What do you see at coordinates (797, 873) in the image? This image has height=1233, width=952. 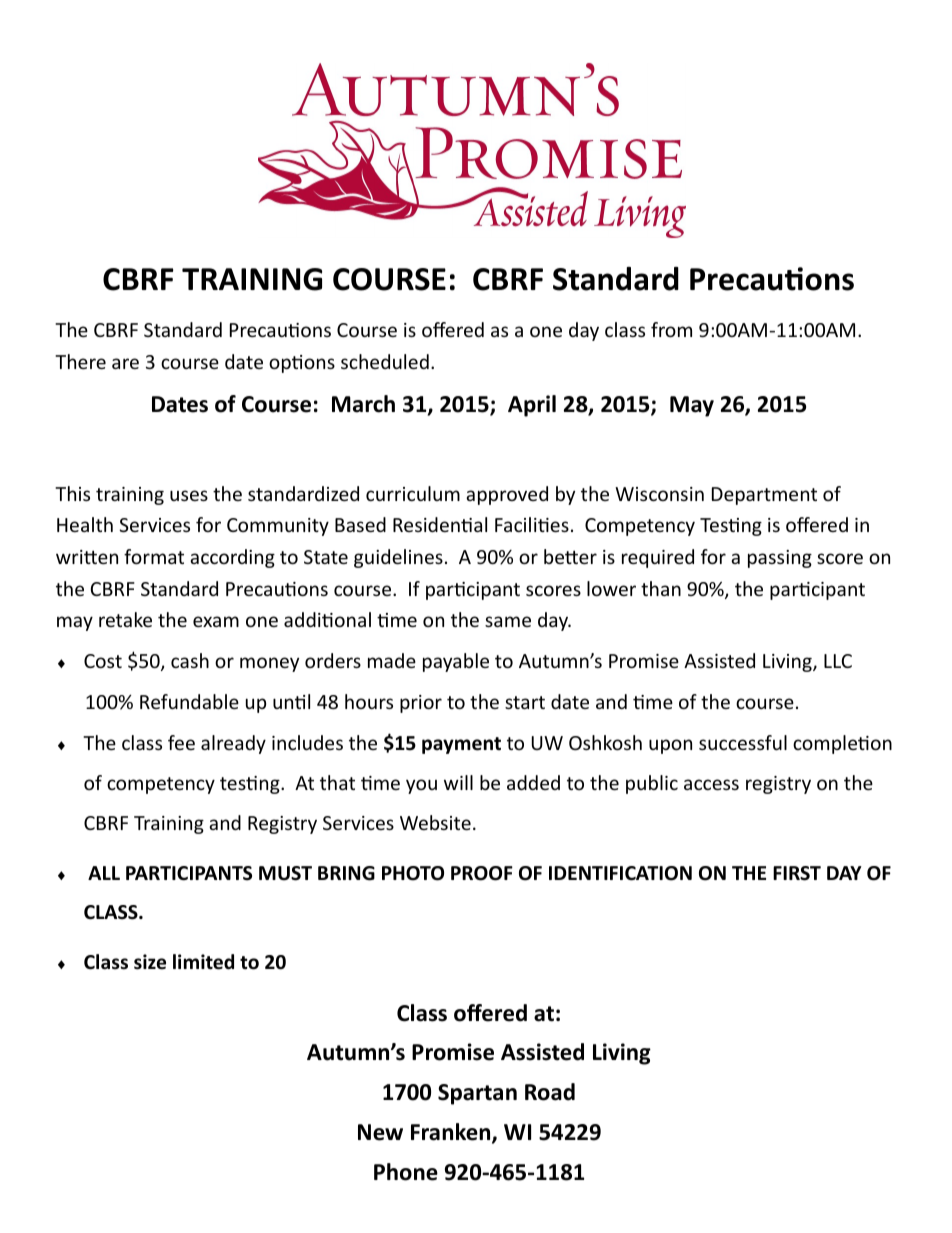 I see `FIRST` at bounding box center [797, 873].
